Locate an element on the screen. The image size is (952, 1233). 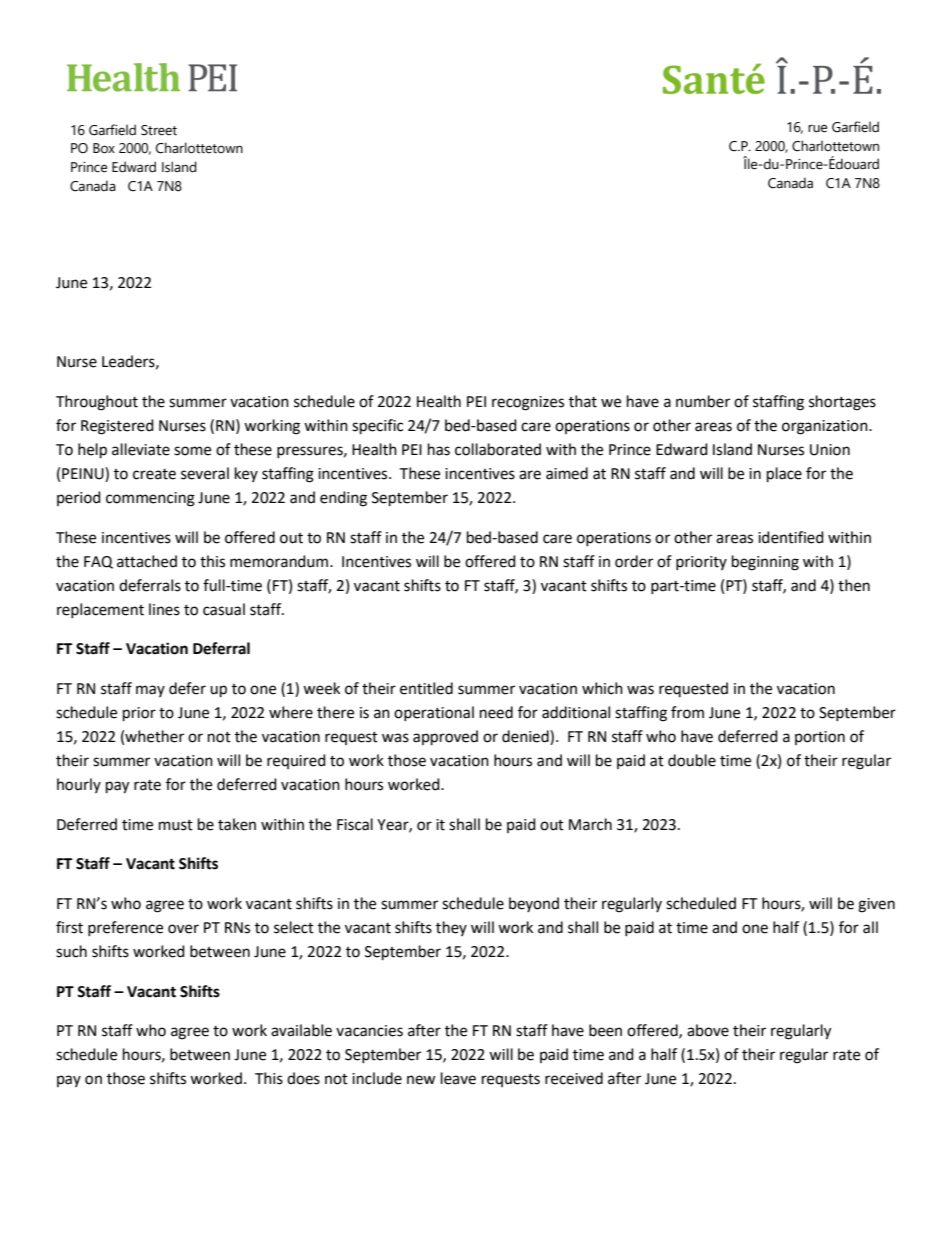
Street is located at coordinates (159, 130).
